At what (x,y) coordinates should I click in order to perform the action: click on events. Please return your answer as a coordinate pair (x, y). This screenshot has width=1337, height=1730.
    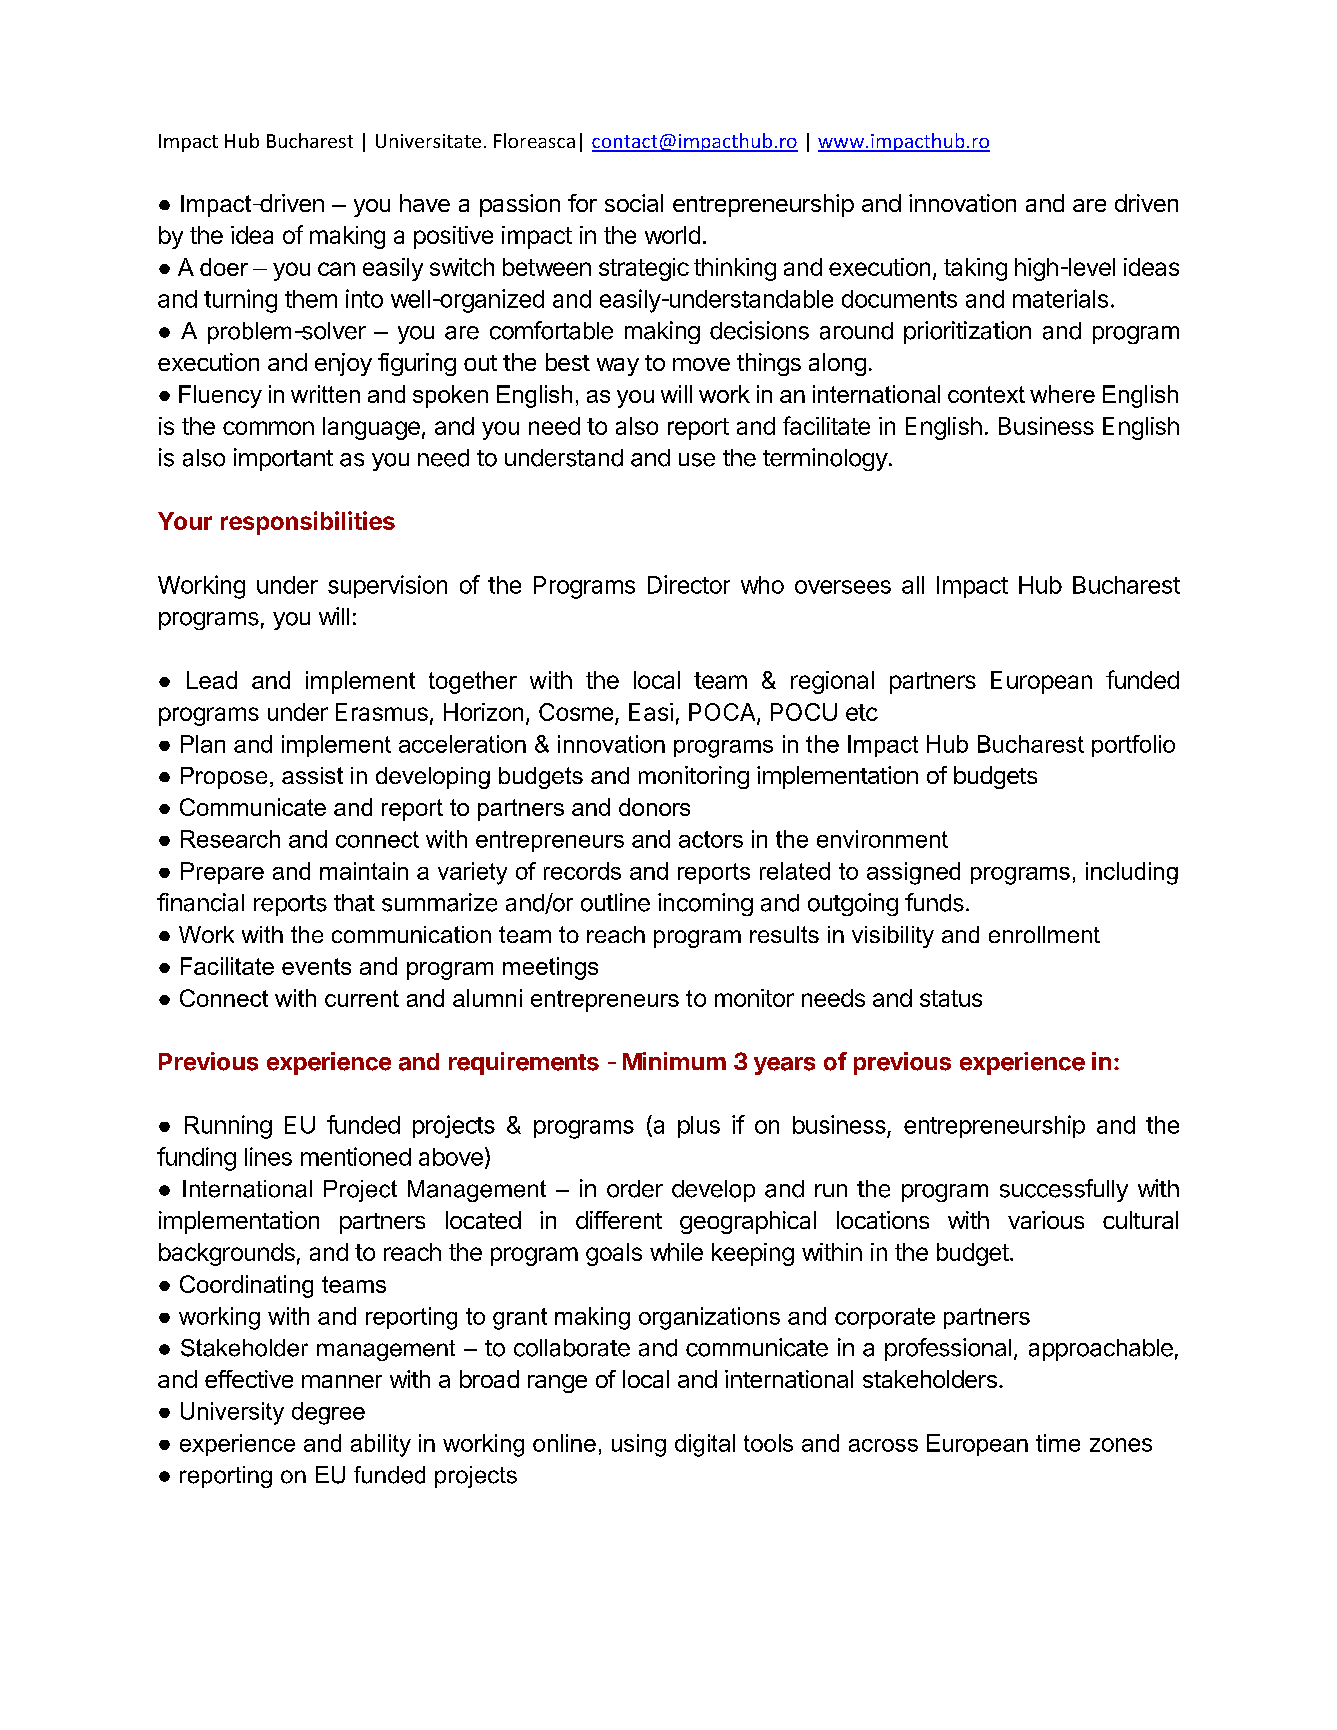
    Looking at the image, I should click on (316, 966).
